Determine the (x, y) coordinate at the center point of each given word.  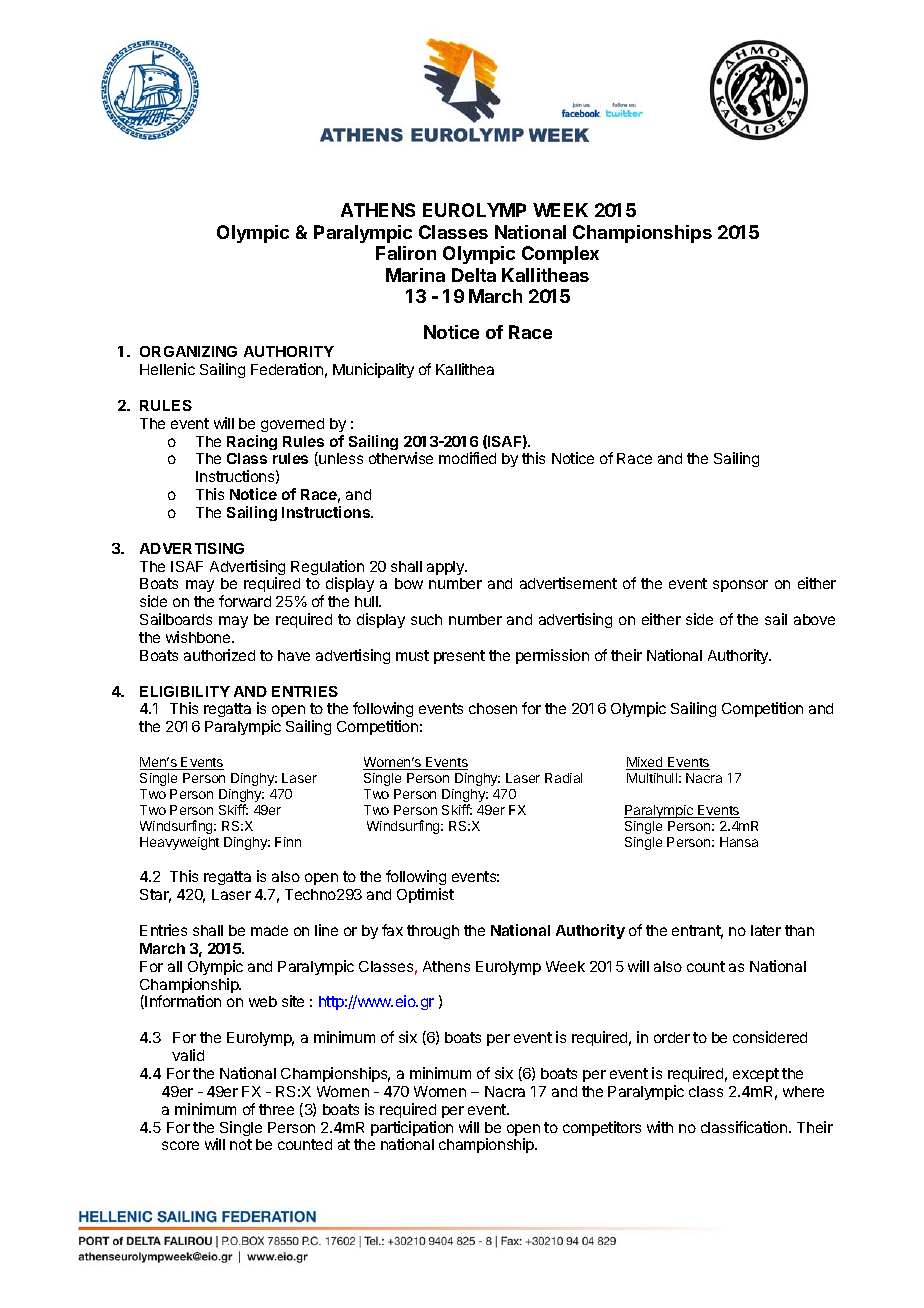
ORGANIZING (188, 351)
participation (412, 1130)
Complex (560, 255)
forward (245, 601)
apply (446, 568)
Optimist (425, 895)
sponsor (740, 586)
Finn (288, 842)
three (276, 1109)
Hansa (739, 842)
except (756, 1075)
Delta (474, 275)
